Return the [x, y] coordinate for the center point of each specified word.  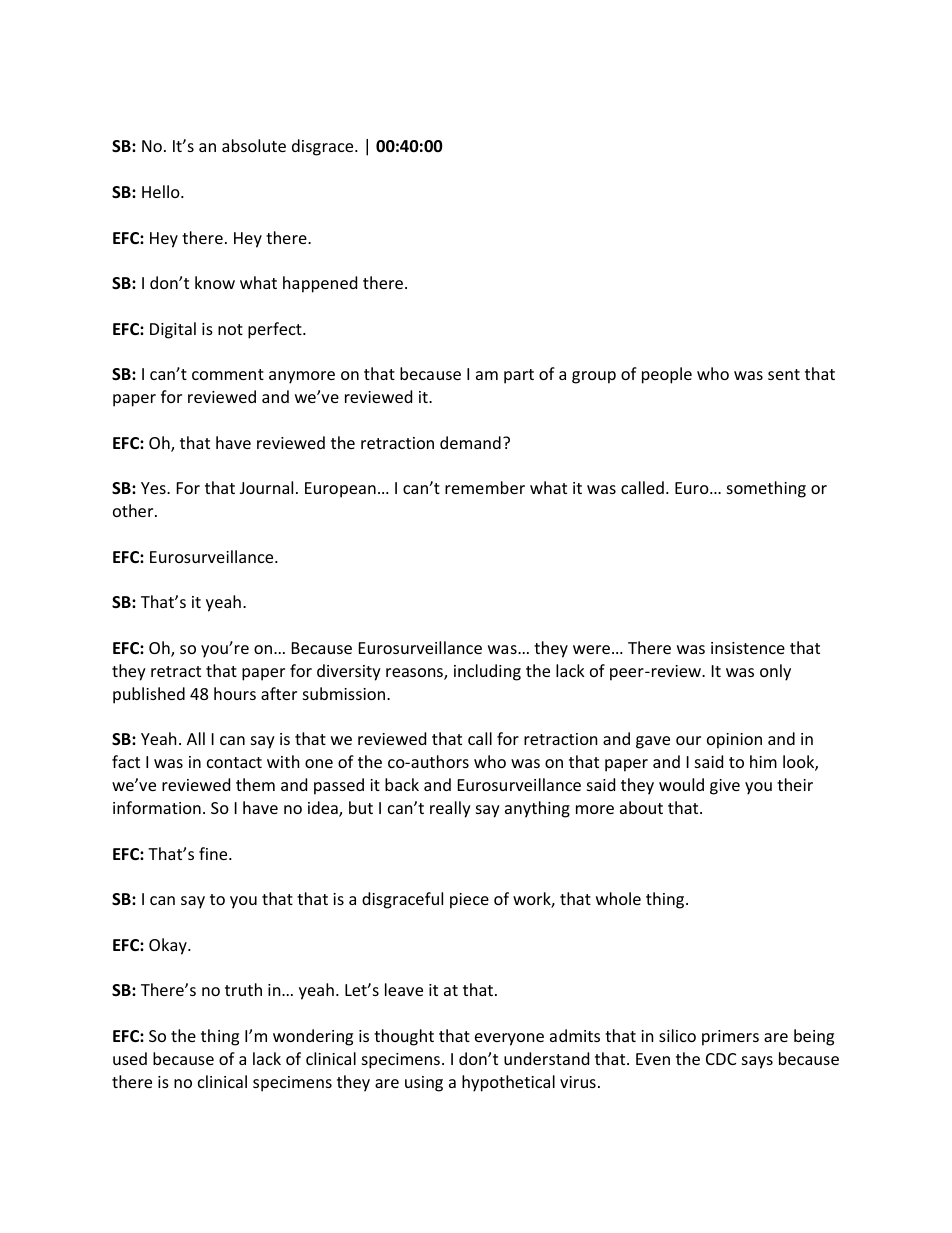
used [130, 1058]
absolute [254, 145]
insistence [748, 648]
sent [784, 374]
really [450, 809]
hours [235, 693]
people [667, 375]
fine [214, 853]
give [725, 787]
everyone [509, 1039]
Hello [162, 191]
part [519, 376]
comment [228, 374]
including [487, 672]
